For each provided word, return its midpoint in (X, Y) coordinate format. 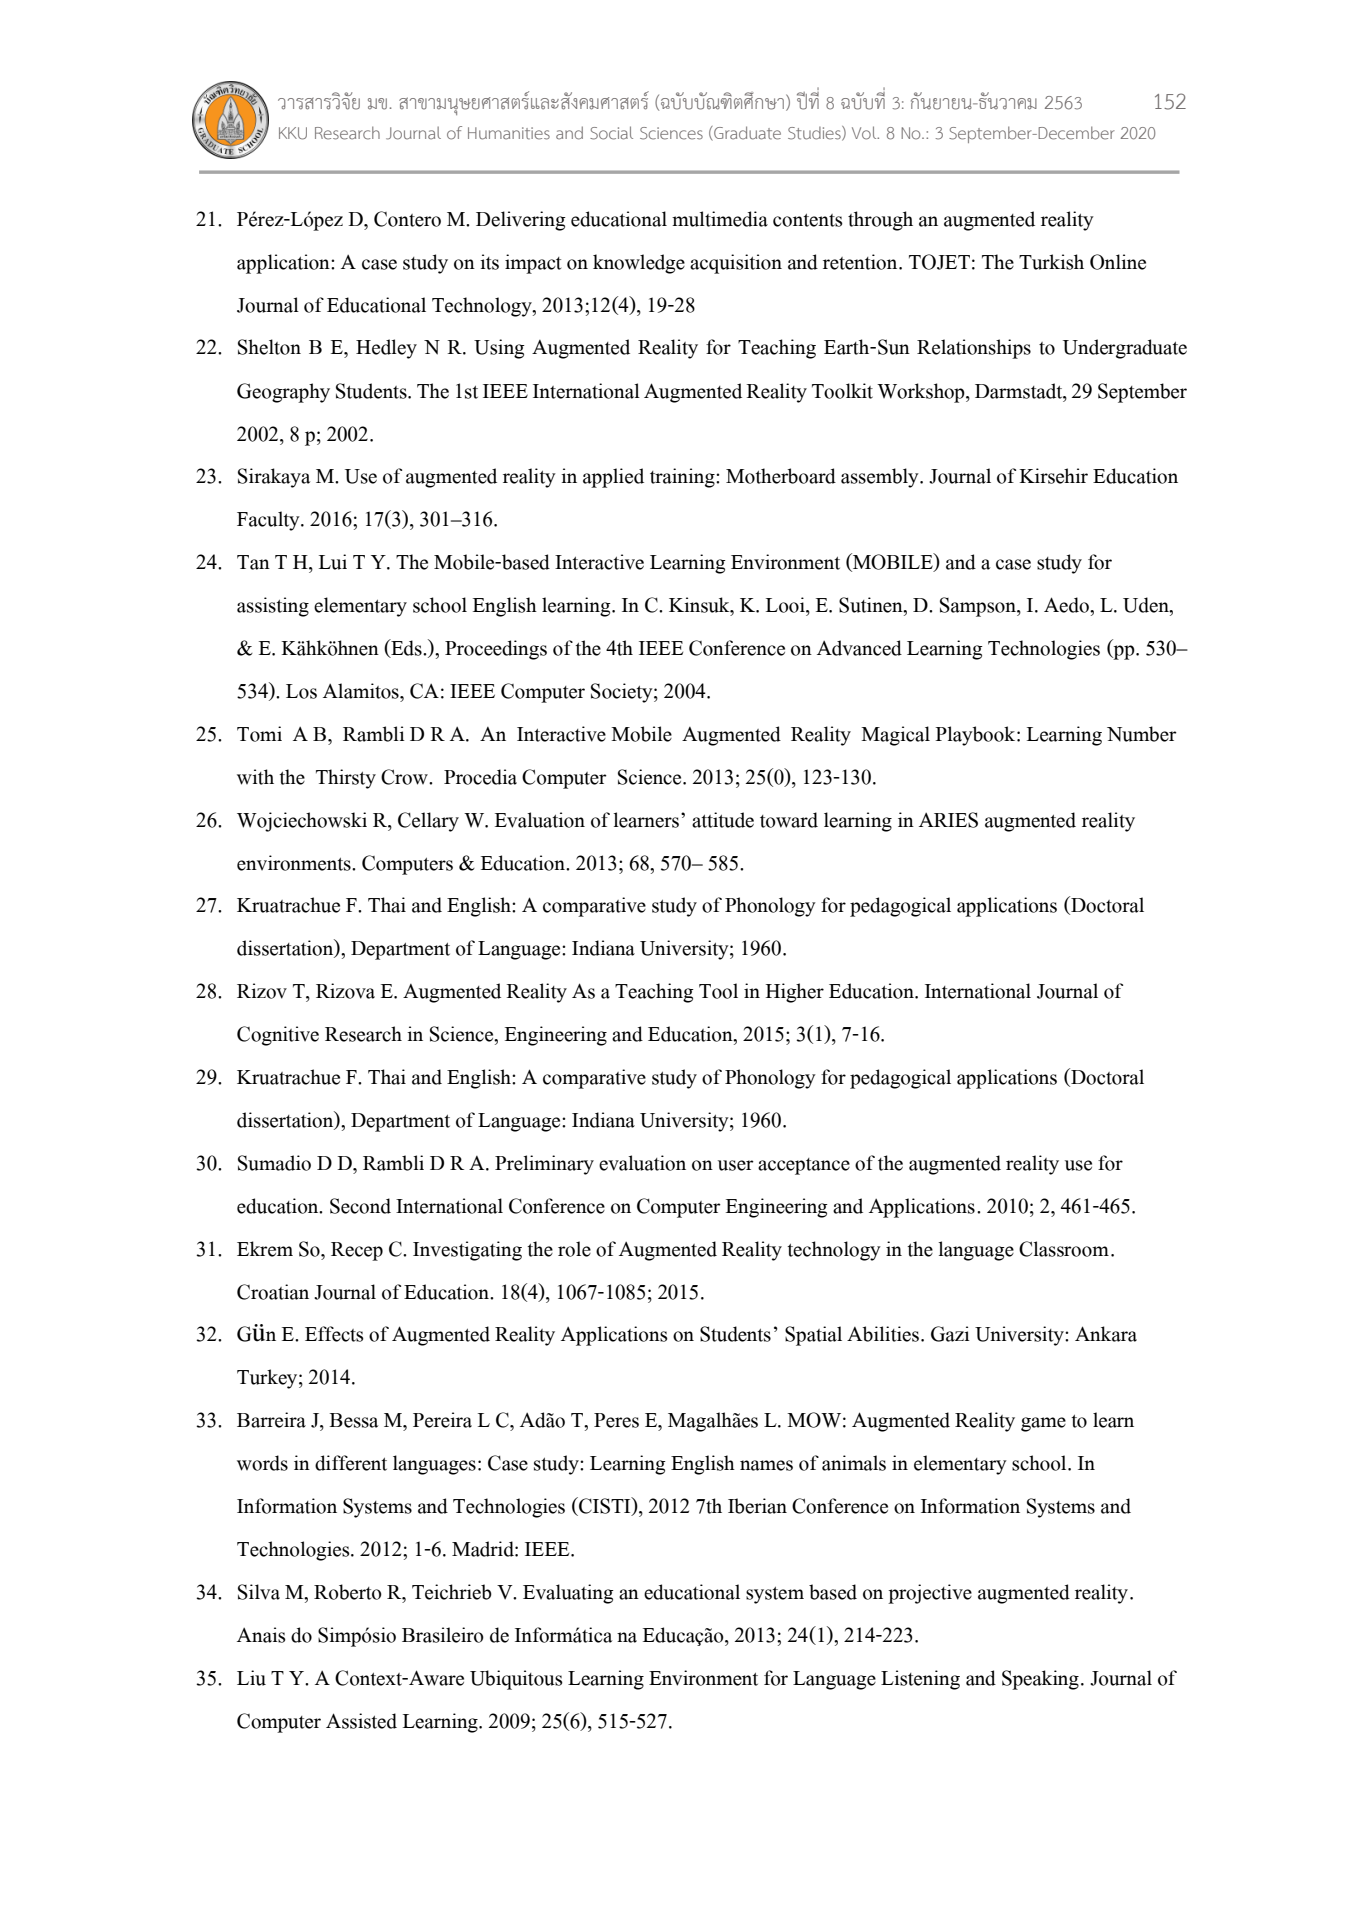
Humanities (509, 133)
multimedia (720, 219)
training (683, 478)
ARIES (948, 820)
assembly (881, 478)
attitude (723, 820)
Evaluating (568, 1594)
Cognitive (278, 1036)
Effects (334, 1334)
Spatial (813, 1336)
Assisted (361, 1721)
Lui (333, 562)
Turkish (1051, 262)
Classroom (1064, 1249)
